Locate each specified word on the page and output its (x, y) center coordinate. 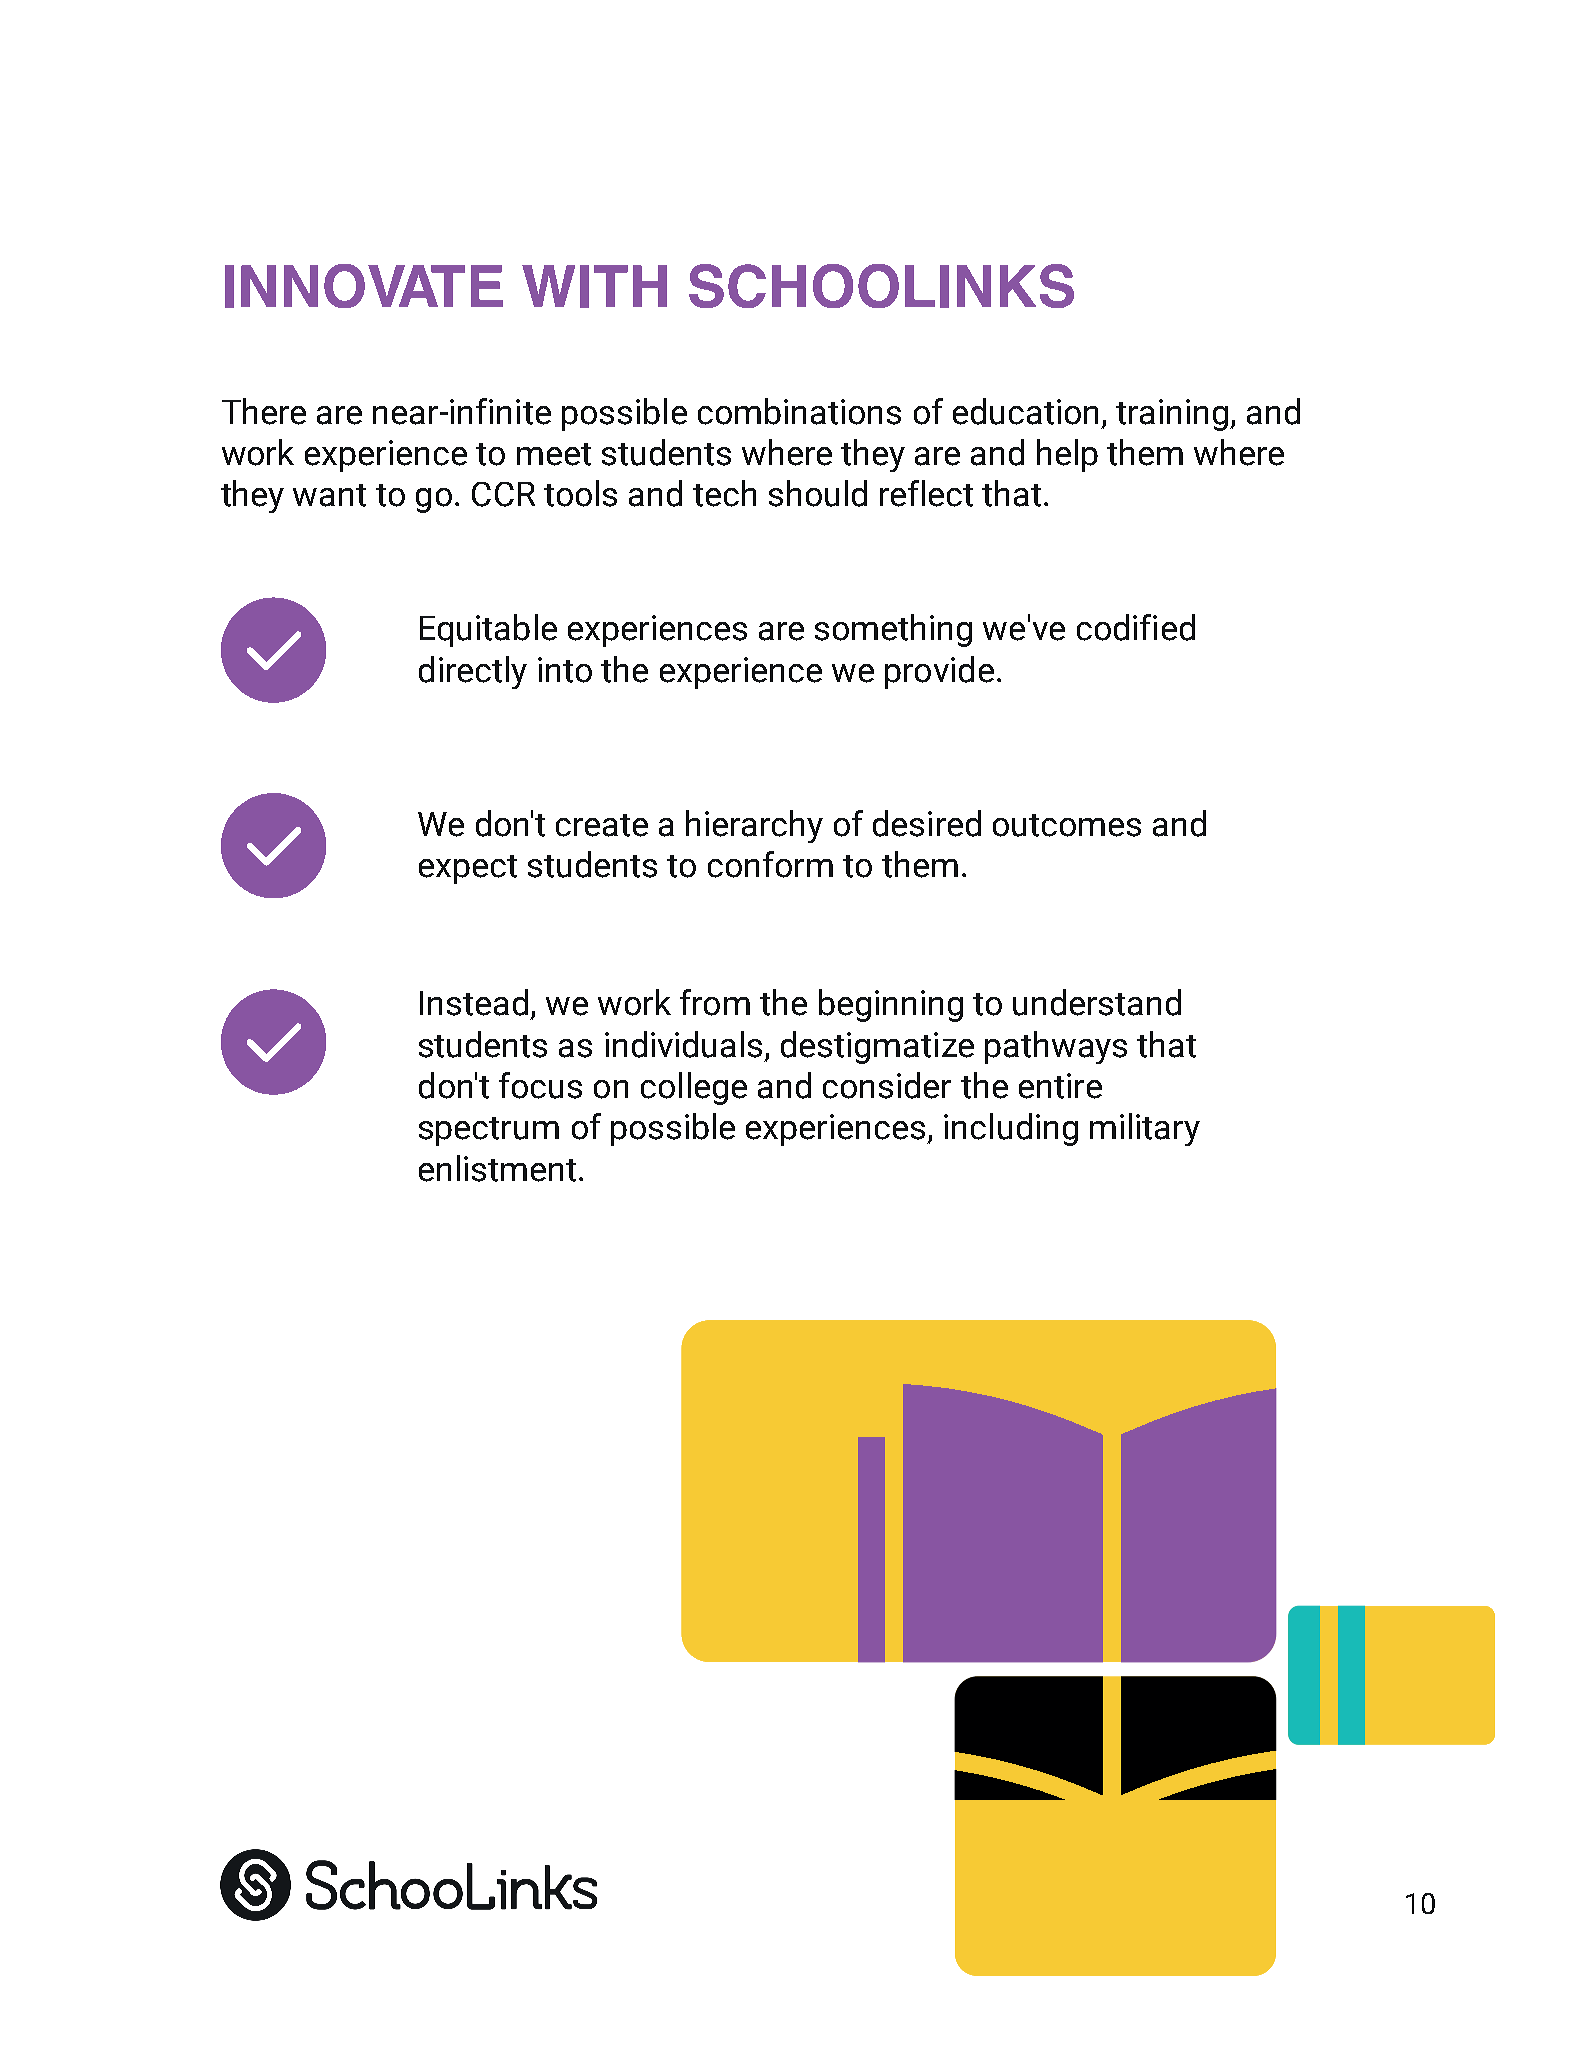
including (1011, 1129)
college (694, 1088)
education (1025, 411)
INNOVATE (364, 286)
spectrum (489, 1131)
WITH (594, 286)
